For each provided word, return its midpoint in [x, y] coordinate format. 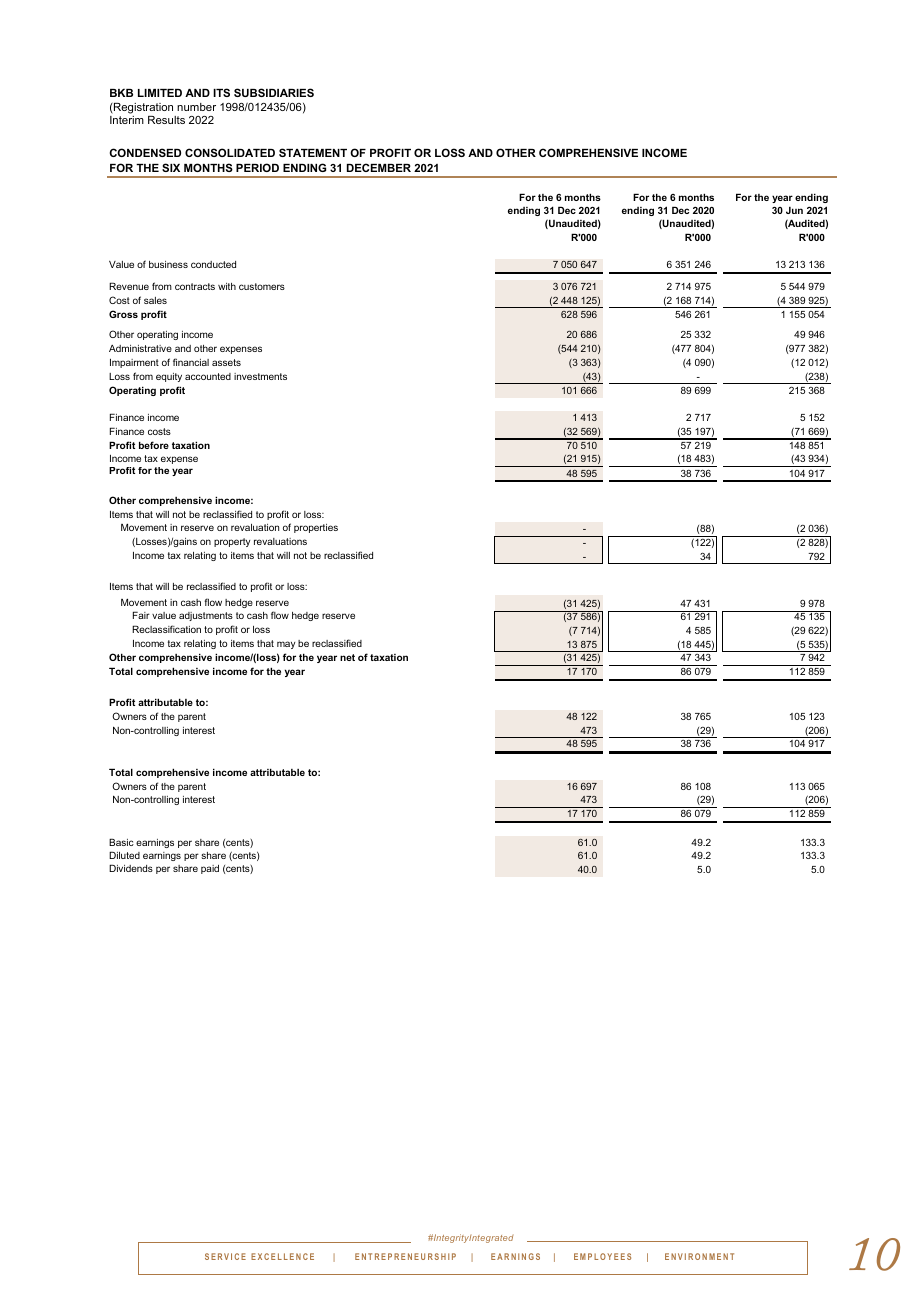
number [196, 107]
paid [210, 869]
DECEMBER [379, 167]
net [347, 657]
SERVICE [225, 1256]
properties [316, 528]
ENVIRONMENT [699, 1256]
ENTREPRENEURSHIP [405, 1256]
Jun [794, 210]
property [232, 542]
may [286, 645]
